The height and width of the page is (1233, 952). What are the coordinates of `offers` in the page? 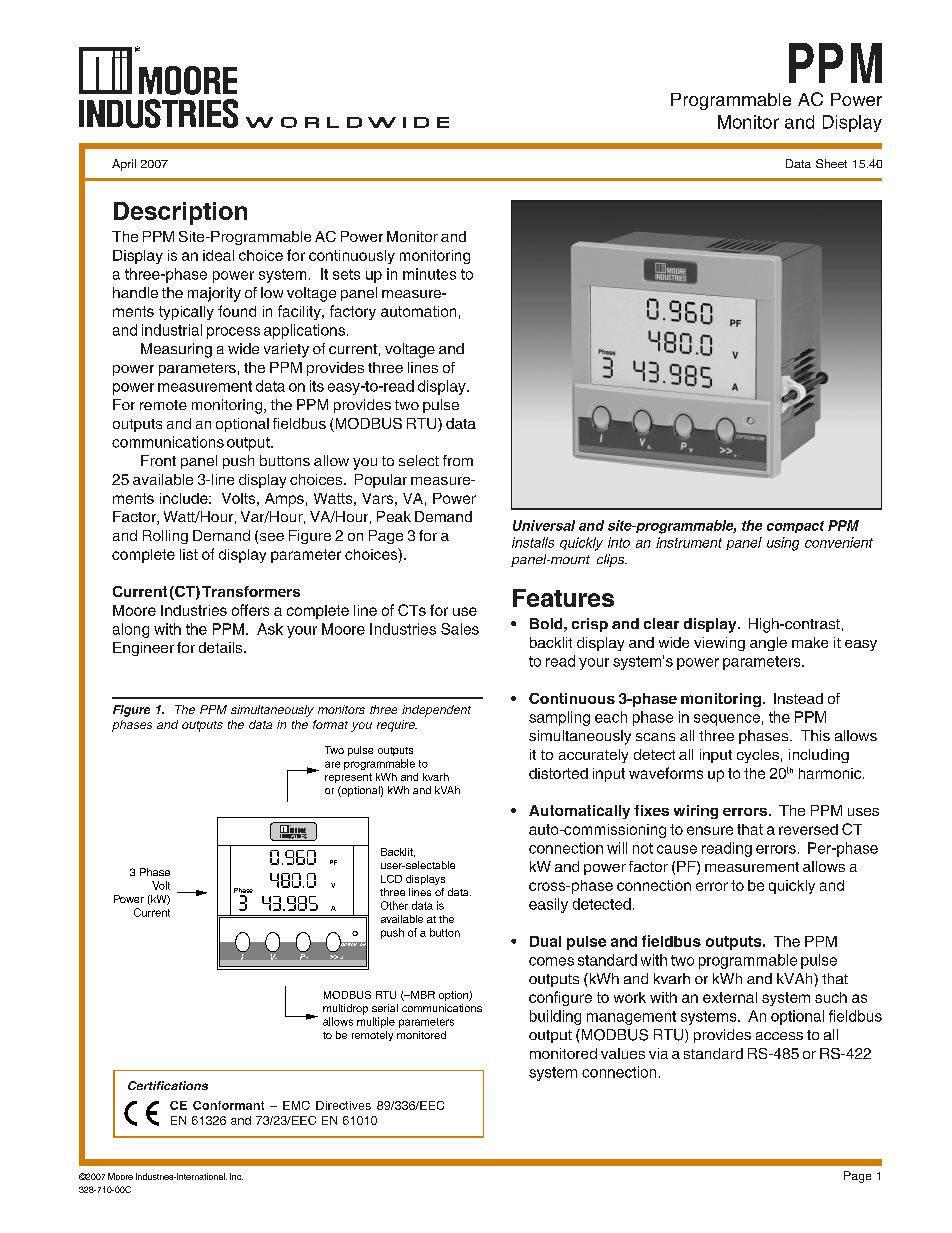 It's located at (250, 610).
